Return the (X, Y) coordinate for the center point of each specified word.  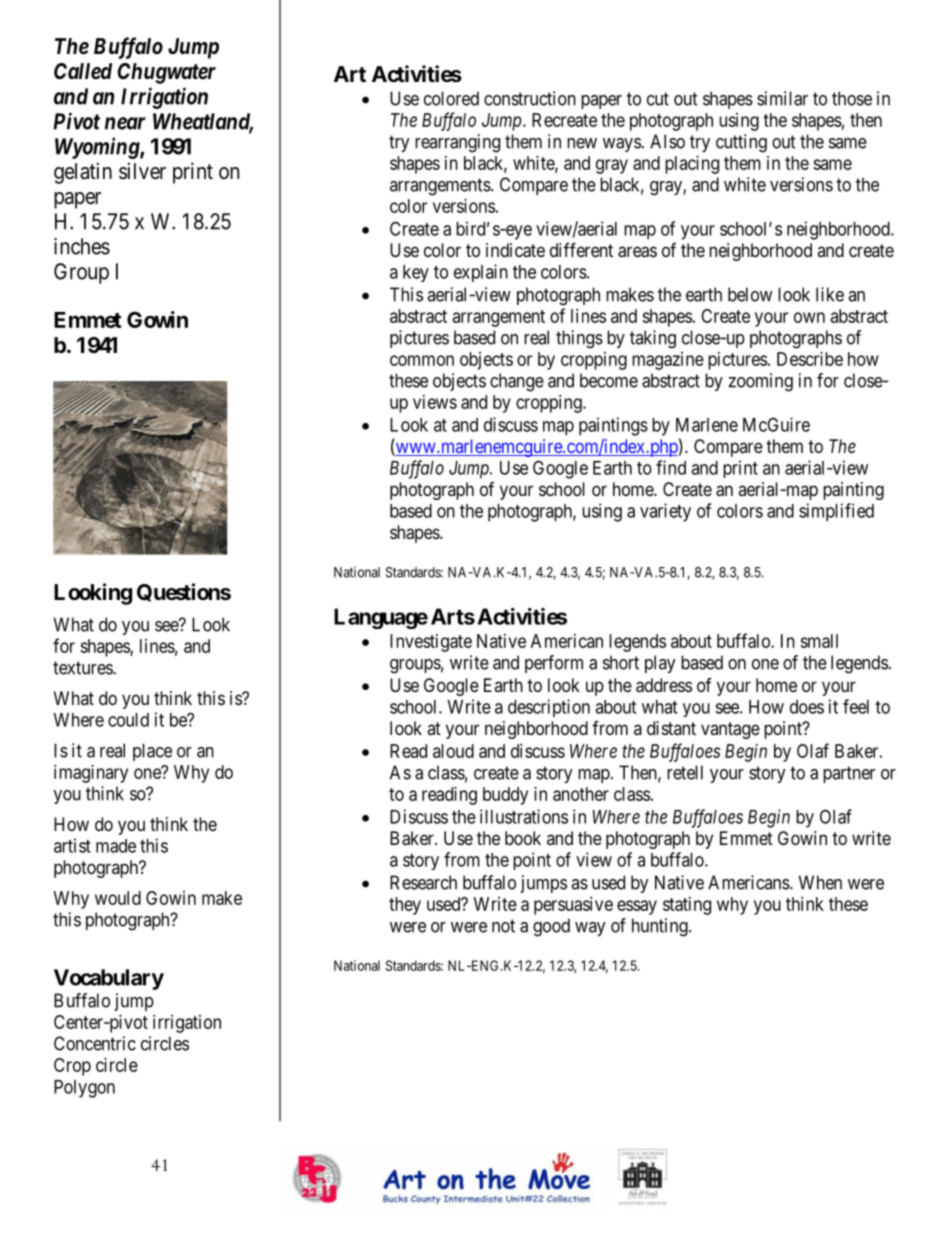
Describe (810, 359)
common (422, 360)
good (551, 927)
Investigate (431, 643)
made (116, 846)
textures (83, 668)
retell (685, 772)
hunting (661, 927)
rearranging (457, 143)
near (125, 123)
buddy (505, 796)
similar (782, 98)
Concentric (95, 1043)
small (819, 641)
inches (82, 246)
